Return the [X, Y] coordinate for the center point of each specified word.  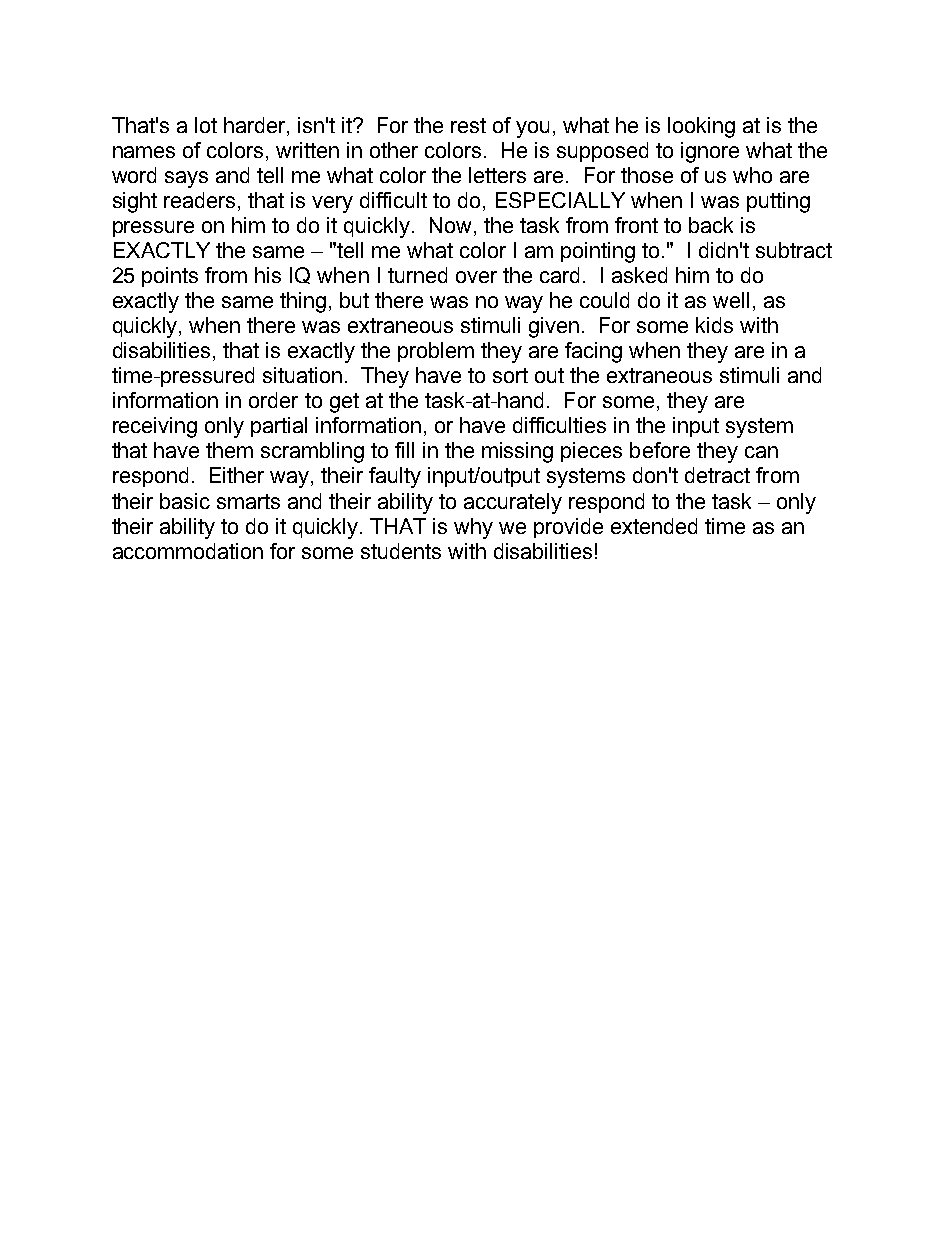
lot [206, 125]
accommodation [188, 551]
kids [714, 325]
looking [701, 127]
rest [468, 125]
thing [303, 302]
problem [436, 352]
